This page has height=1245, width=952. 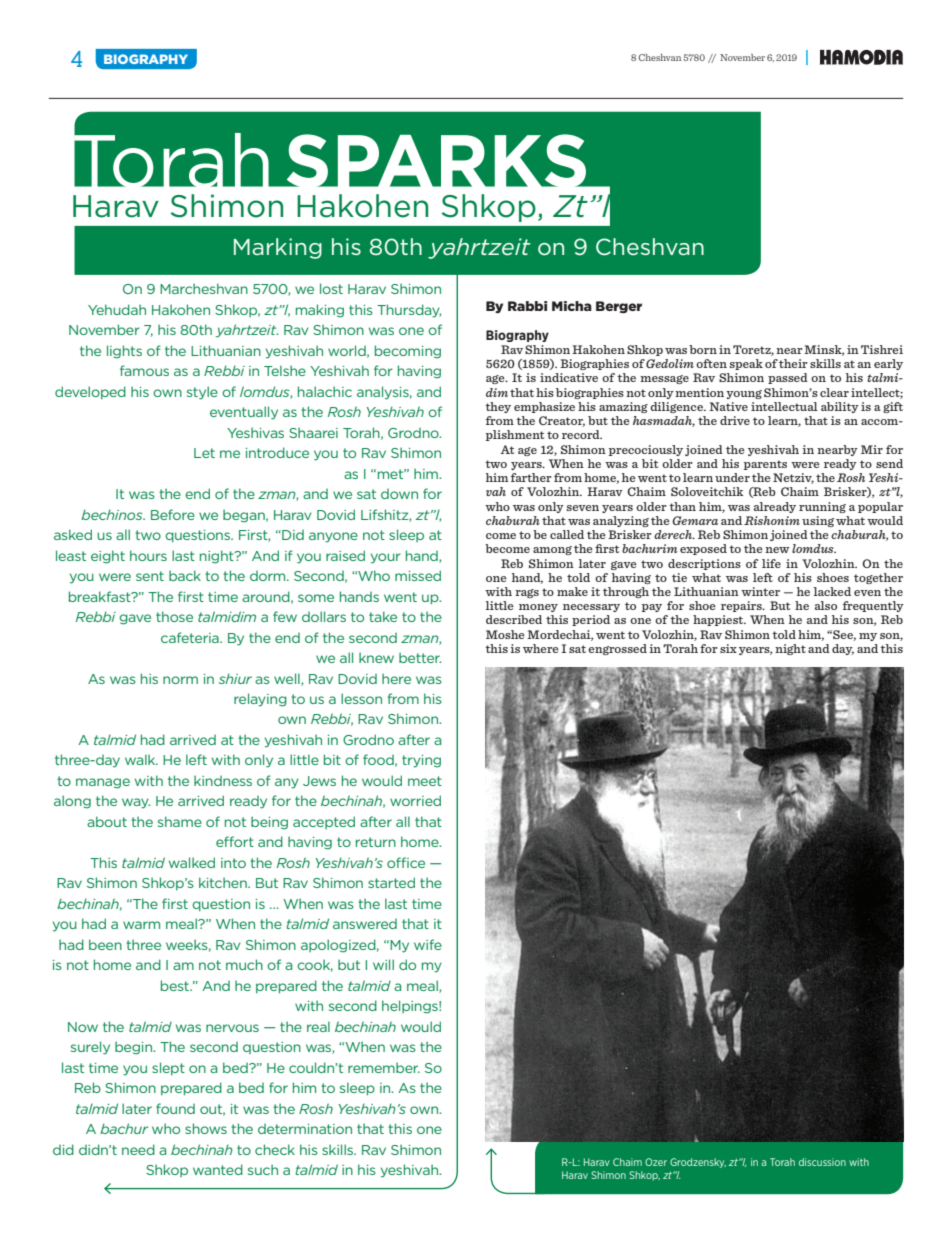 I want to click on farther, so click(x=531, y=477).
